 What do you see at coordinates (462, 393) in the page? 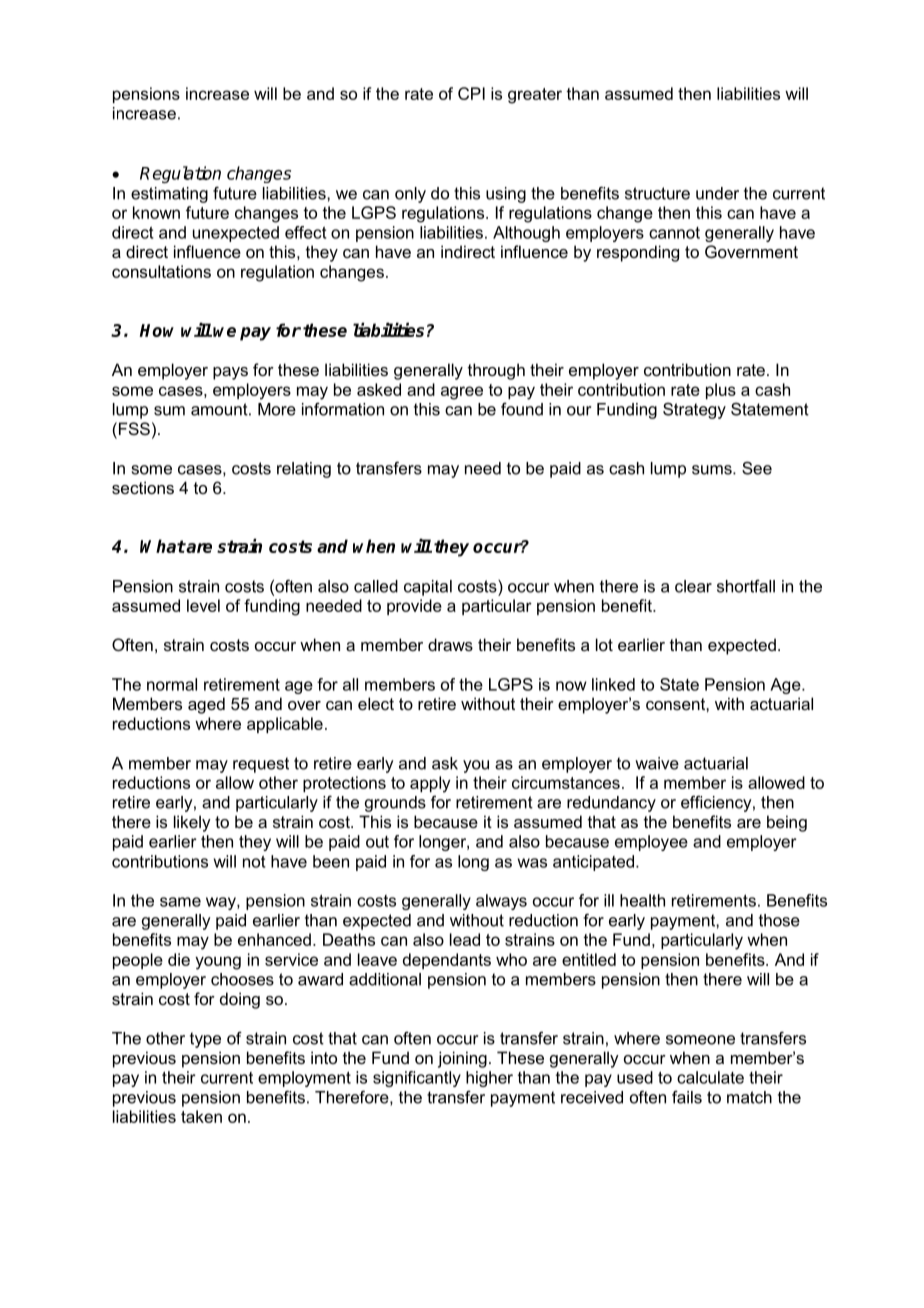
I see `agree` at bounding box center [462, 393].
